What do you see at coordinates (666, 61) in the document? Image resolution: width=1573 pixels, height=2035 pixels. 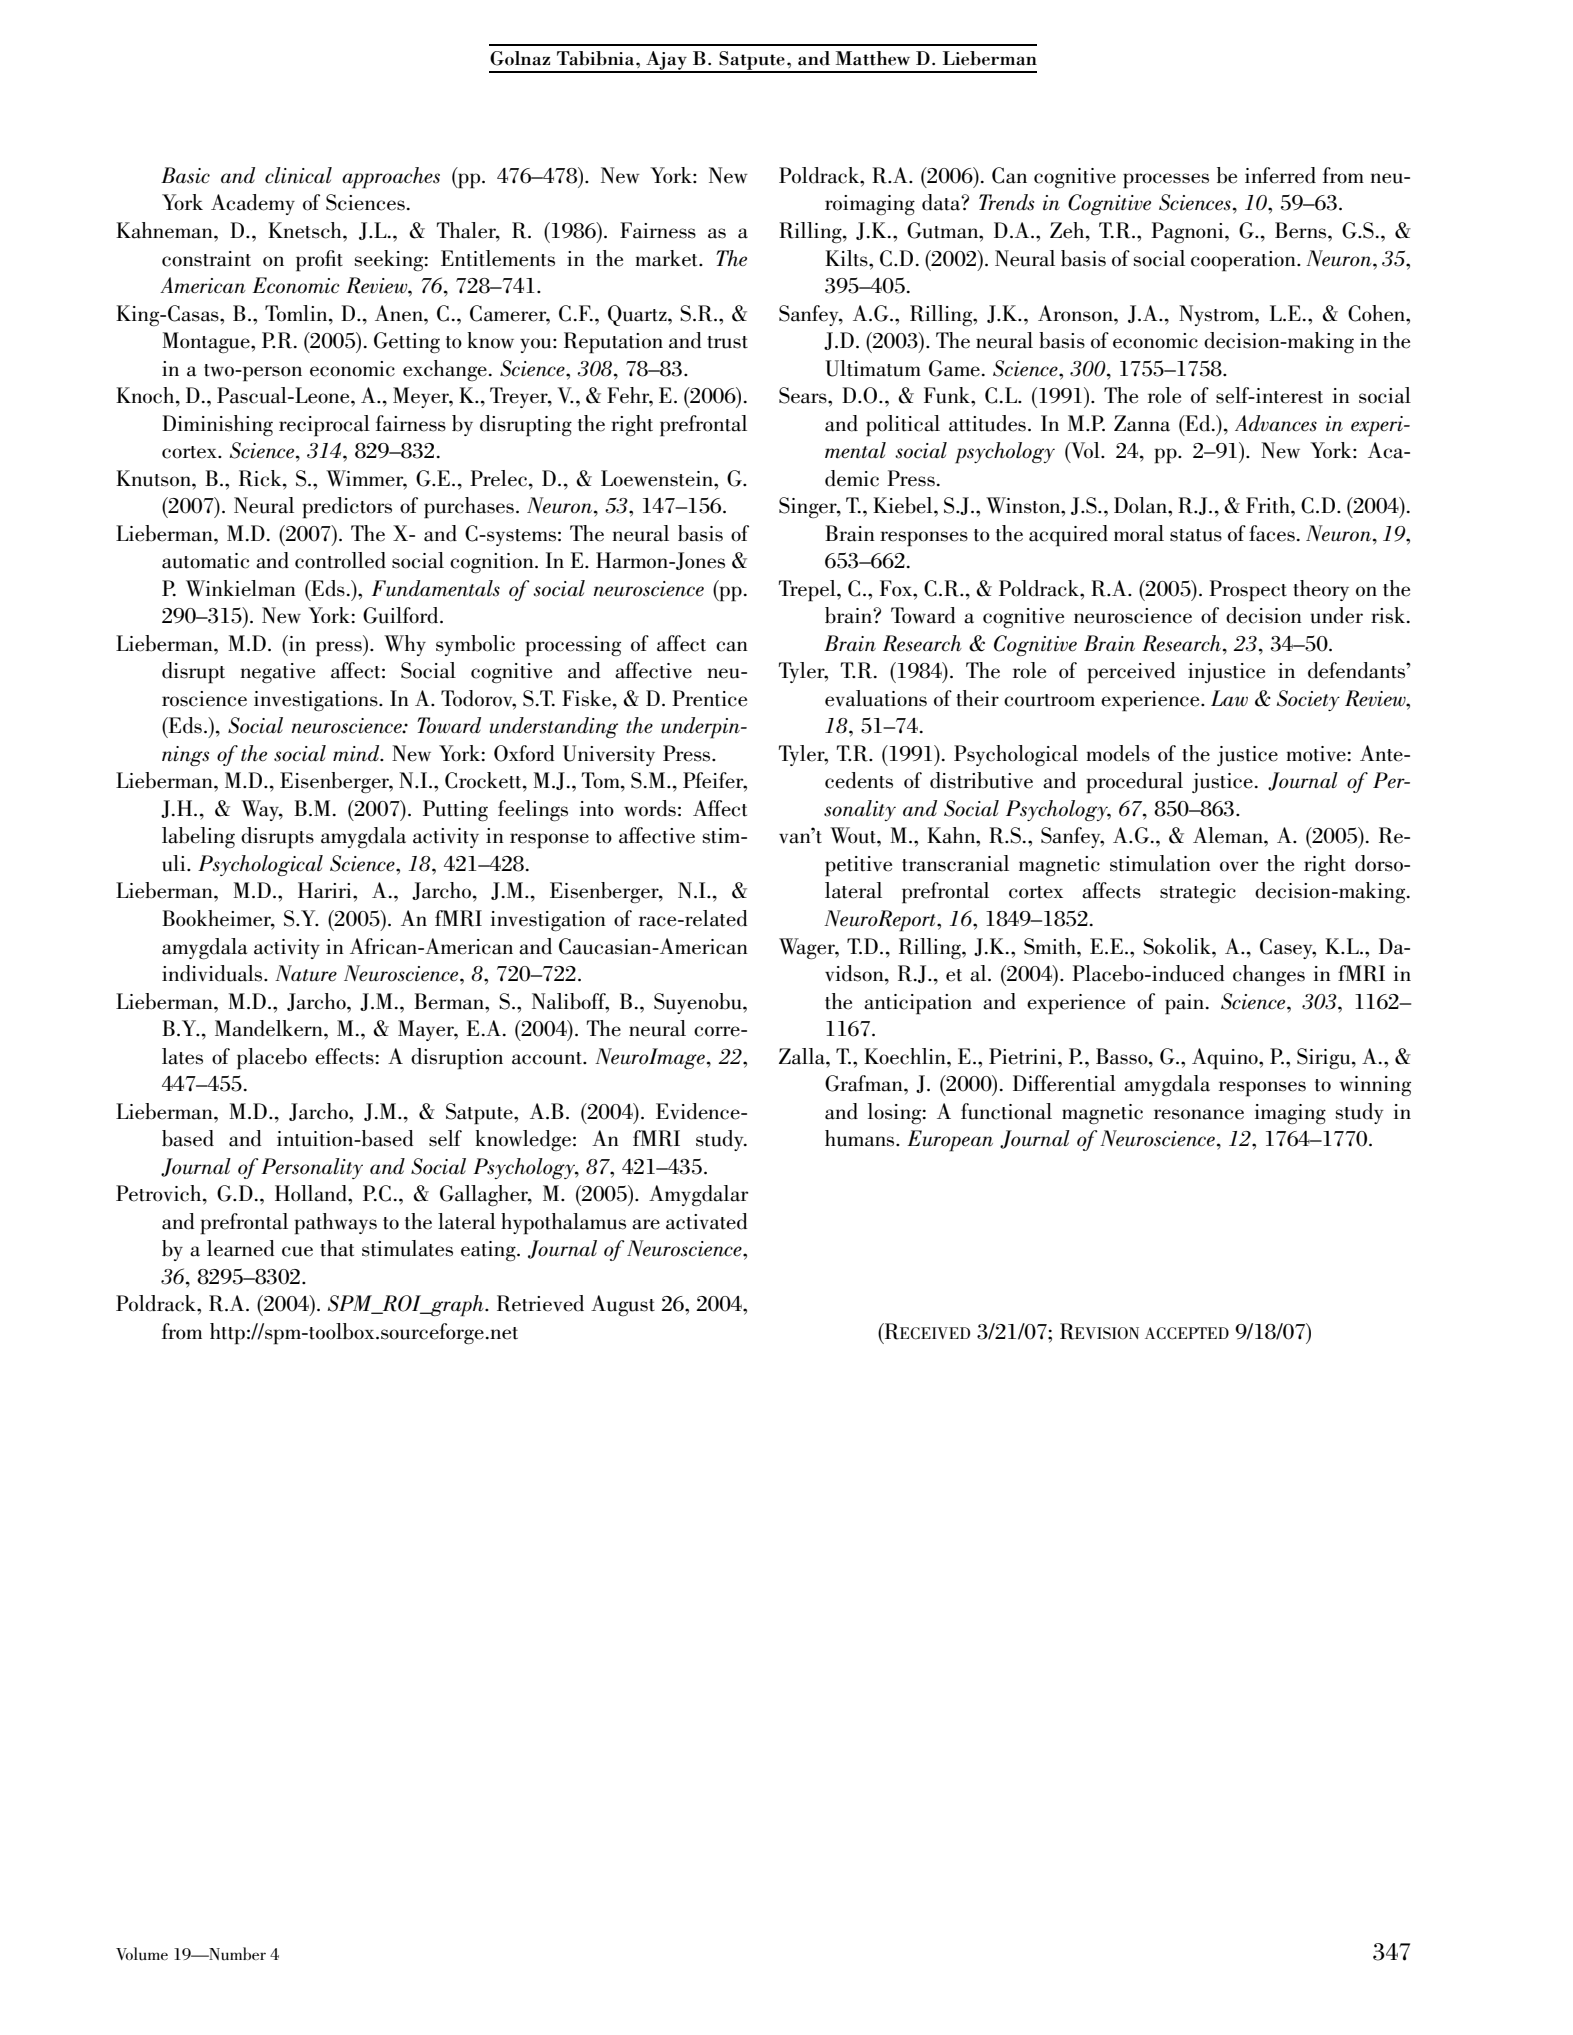 I see `Ajay` at bounding box center [666, 61].
